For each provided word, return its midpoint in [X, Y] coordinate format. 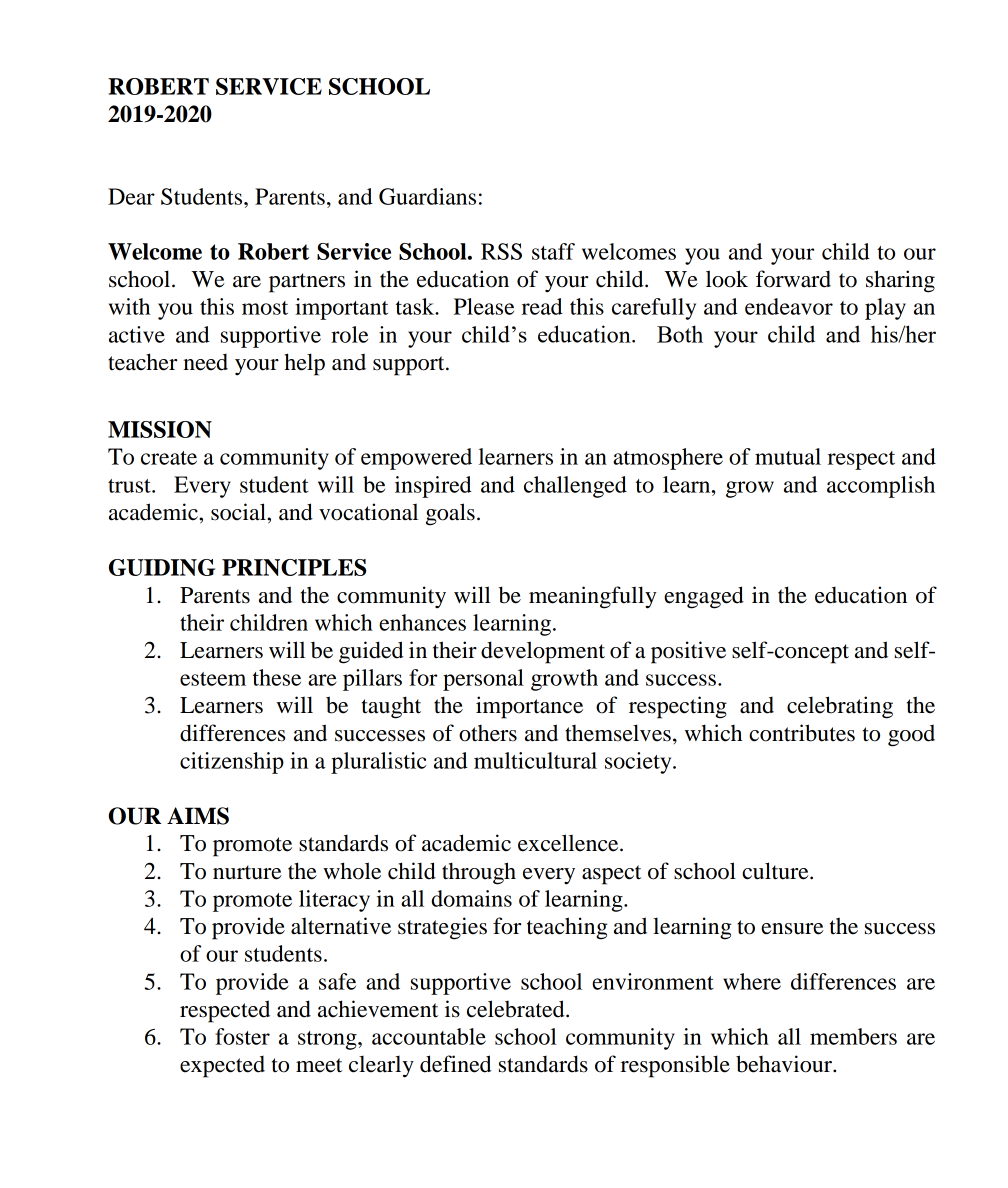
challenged [575, 487]
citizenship [232, 763]
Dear [131, 196]
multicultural [535, 760]
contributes [802, 733]
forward [793, 279]
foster [242, 1036]
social [239, 512]
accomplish [881, 487]
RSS [501, 251]
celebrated [517, 1009]
